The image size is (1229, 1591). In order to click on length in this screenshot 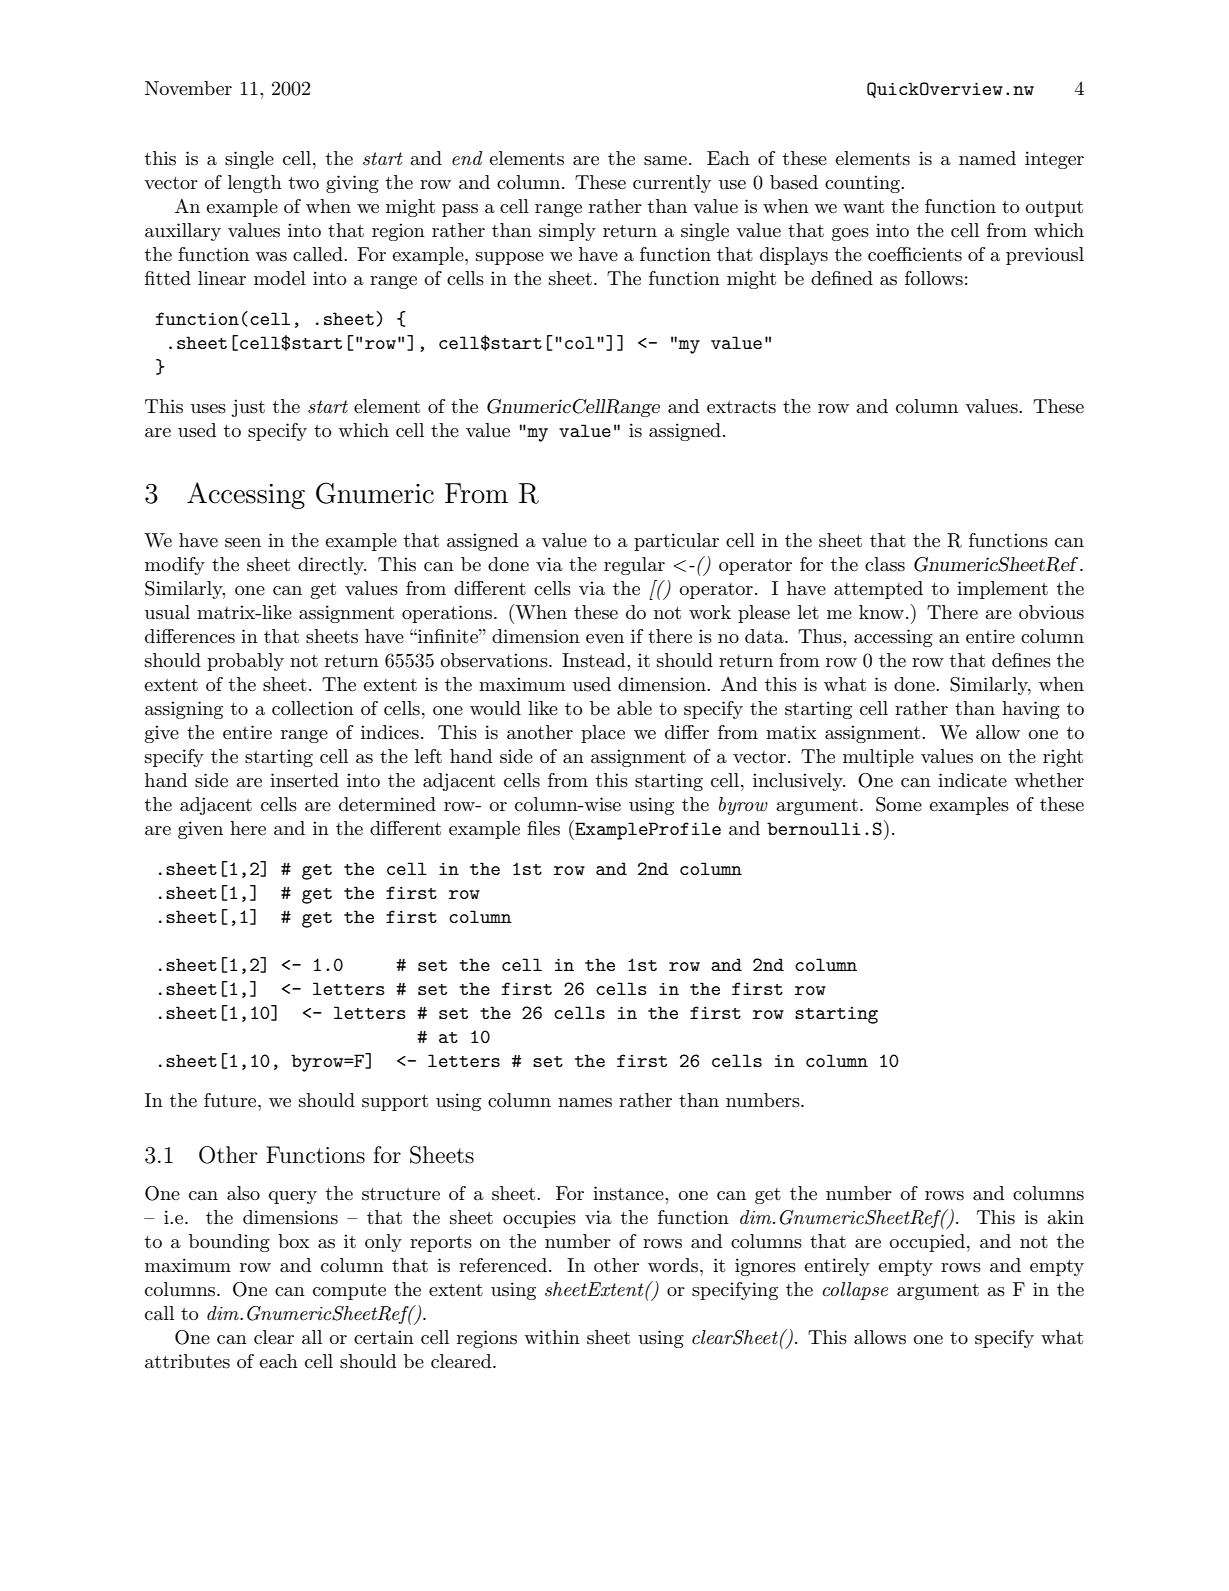, I will do `click(255, 184)`.
